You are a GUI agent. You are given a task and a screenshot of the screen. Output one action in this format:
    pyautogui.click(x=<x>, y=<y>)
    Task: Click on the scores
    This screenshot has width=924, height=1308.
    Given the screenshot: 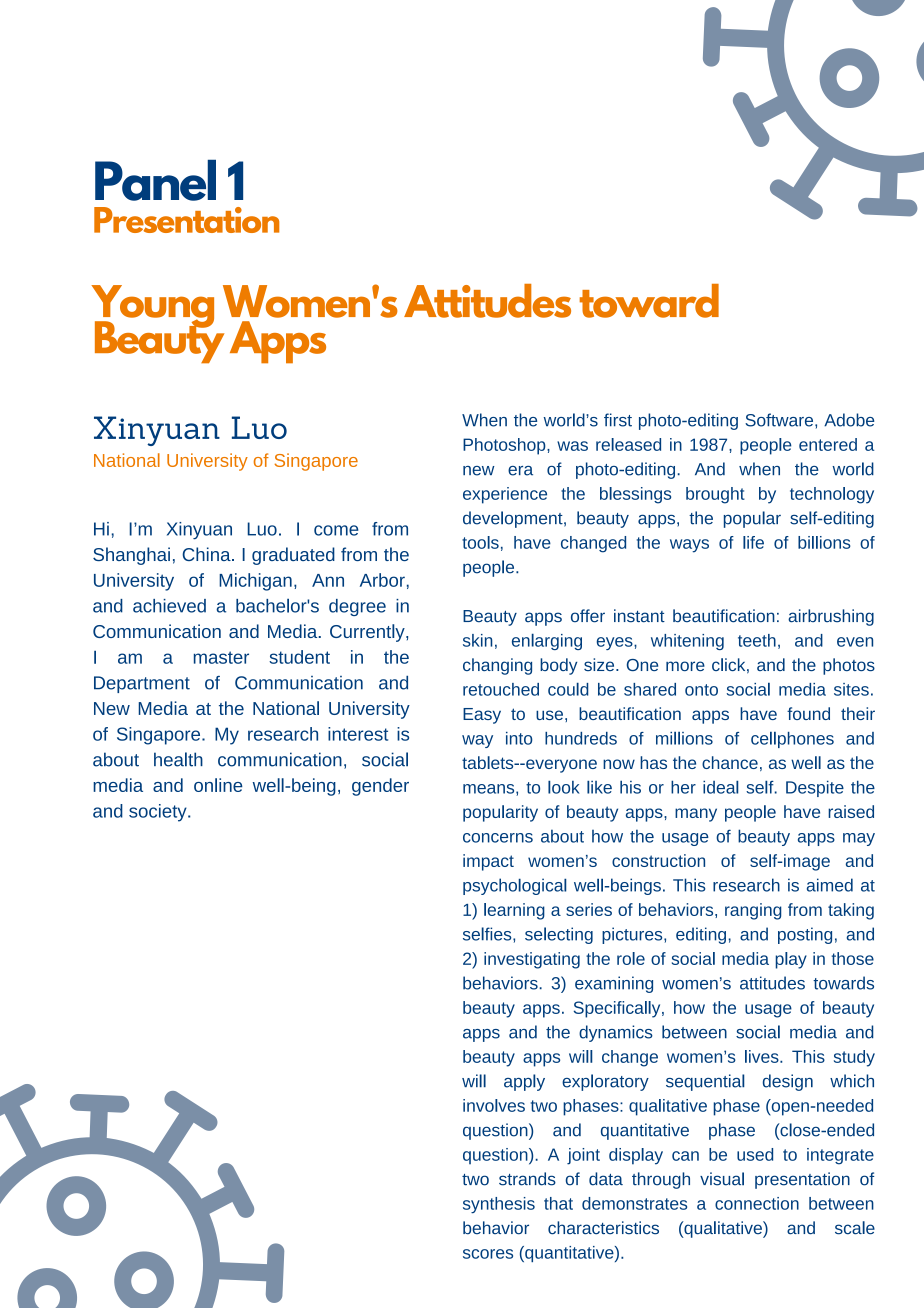 What is the action you would take?
    pyautogui.click(x=488, y=1254)
